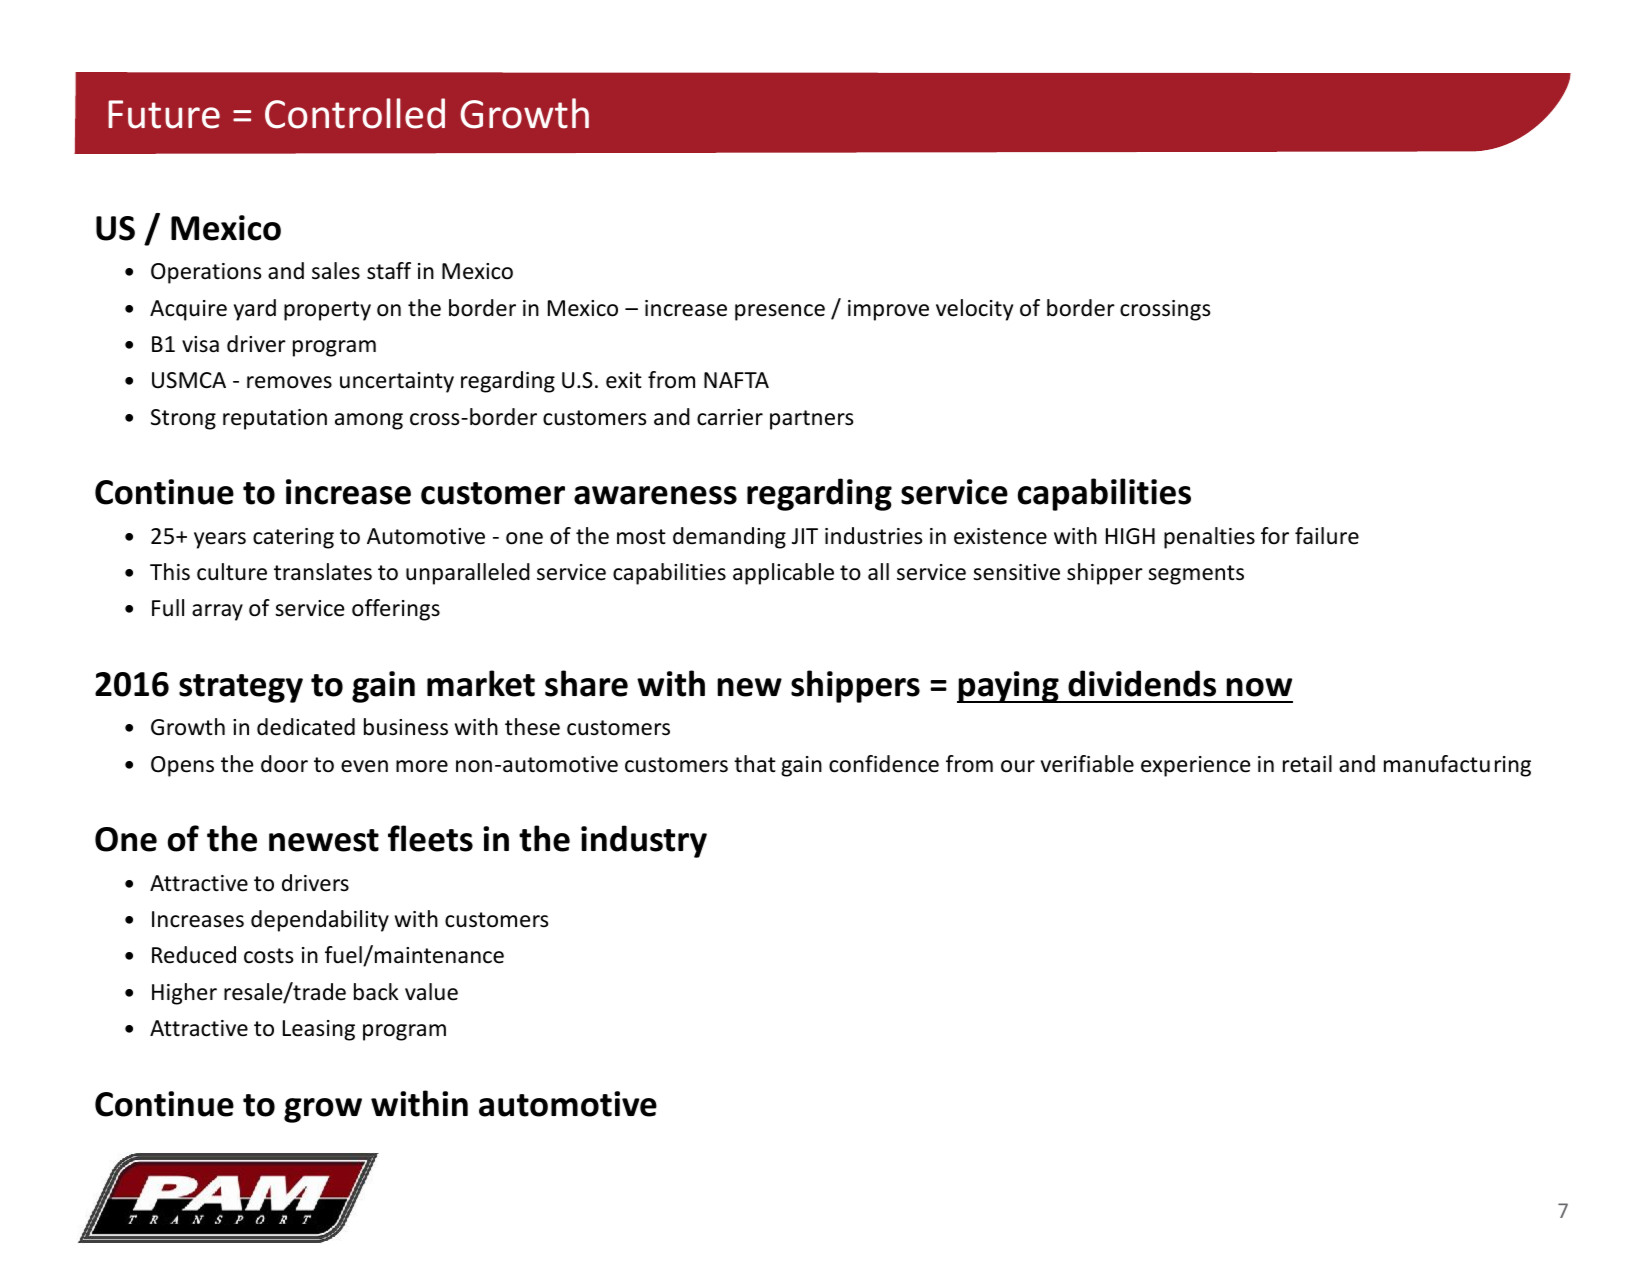  What do you see at coordinates (755, 763) in the screenshot?
I see `that` at bounding box center [755, 763].
